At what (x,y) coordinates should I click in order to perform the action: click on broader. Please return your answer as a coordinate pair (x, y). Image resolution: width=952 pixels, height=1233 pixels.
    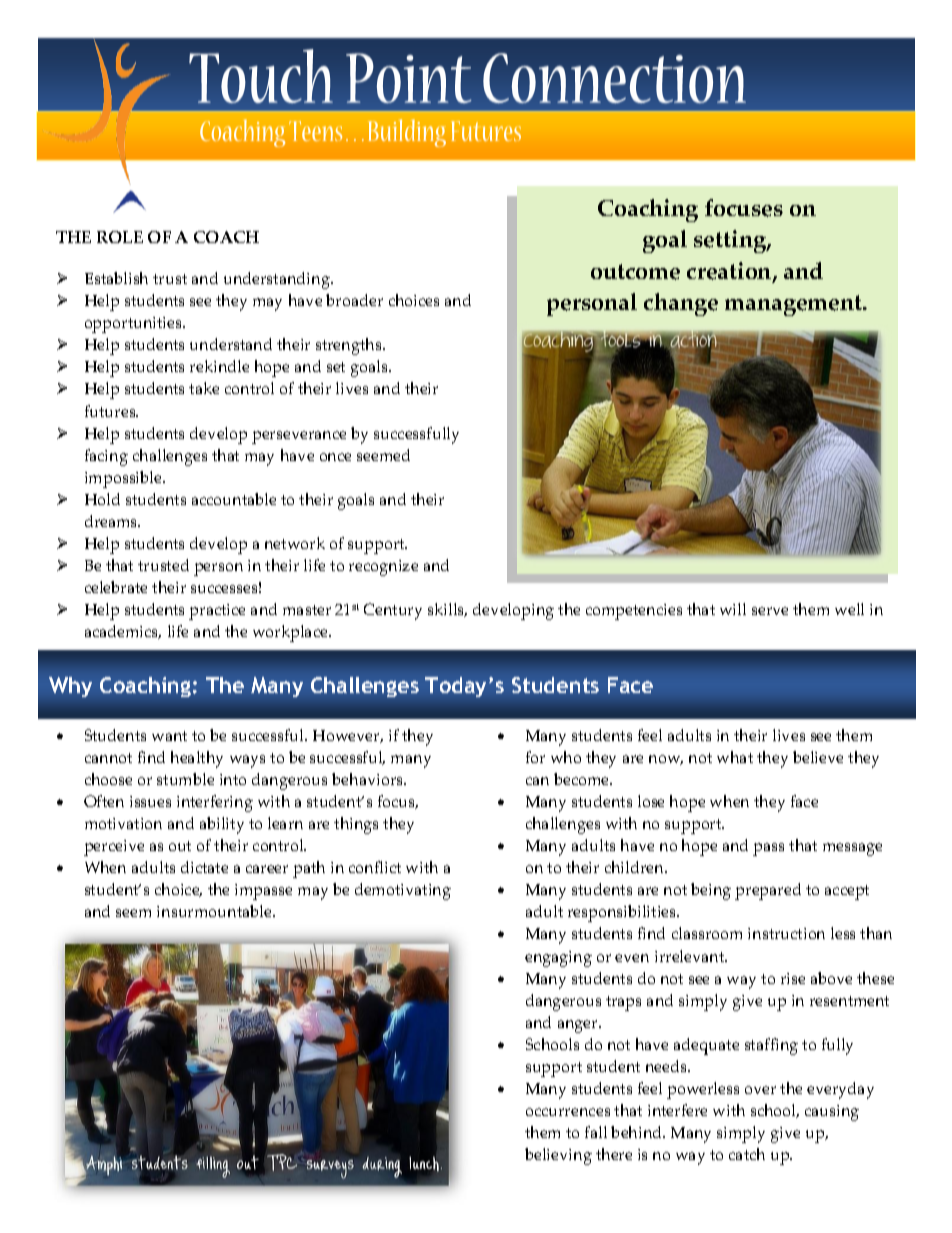
    Looking at the image, I should click on (354, 300).
